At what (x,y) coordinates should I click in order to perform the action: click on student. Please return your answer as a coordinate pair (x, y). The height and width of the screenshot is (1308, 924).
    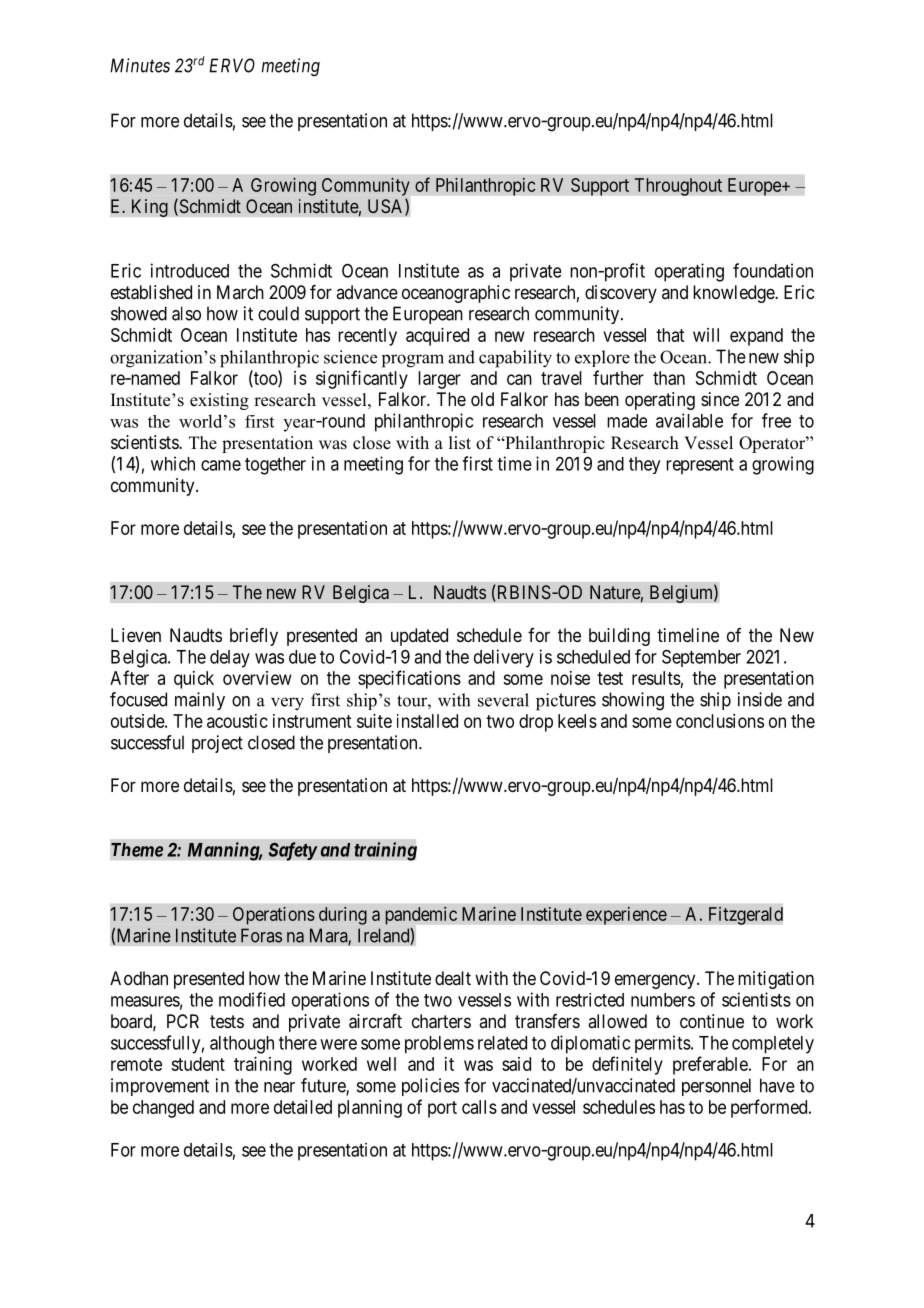
    Looking at the image, I should click on (198, 1064).
